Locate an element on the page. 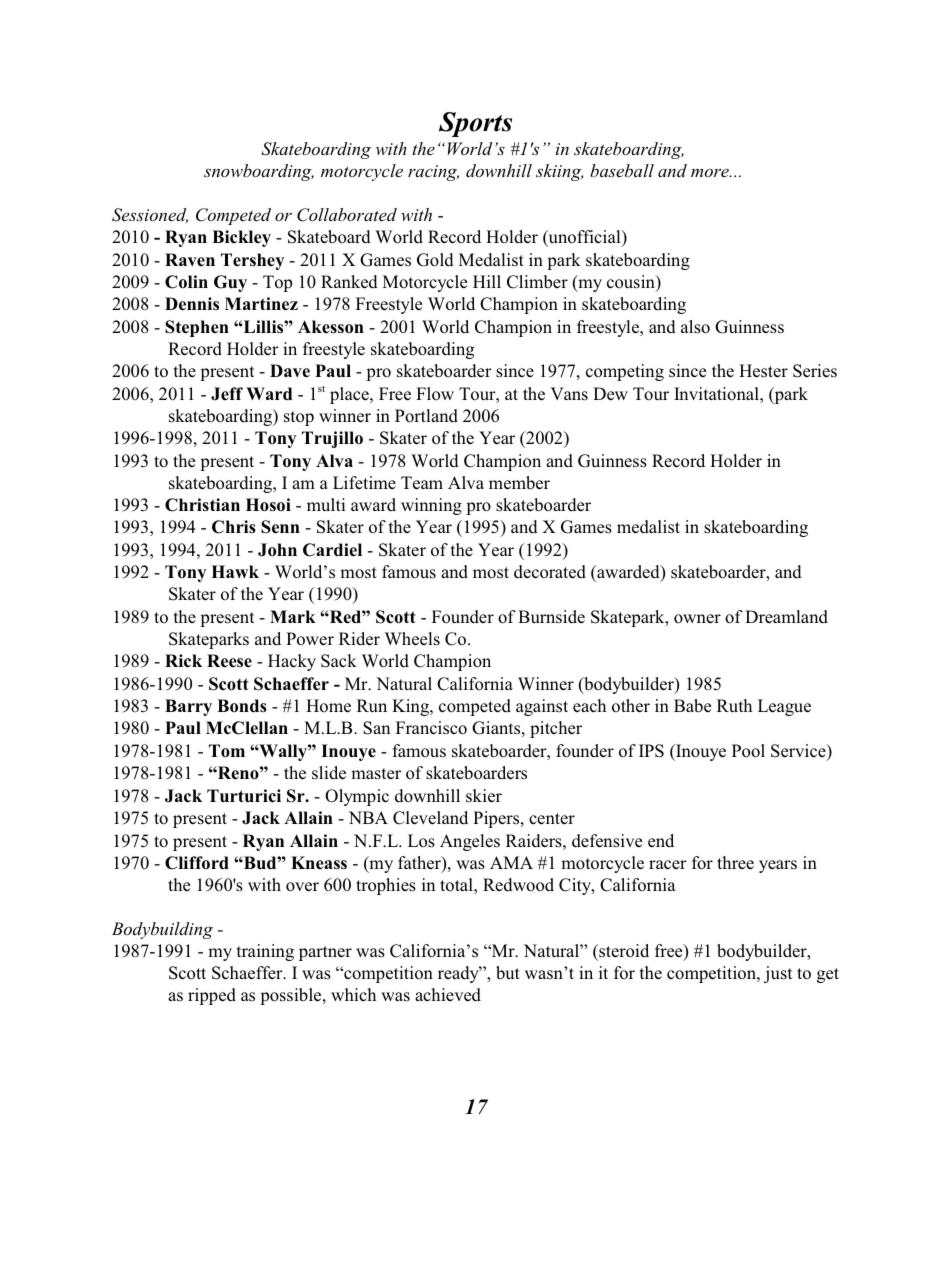 Image resolution: width=952 pixels, height=1278 pixels. Ruth is located at coordinates (734, 705).
